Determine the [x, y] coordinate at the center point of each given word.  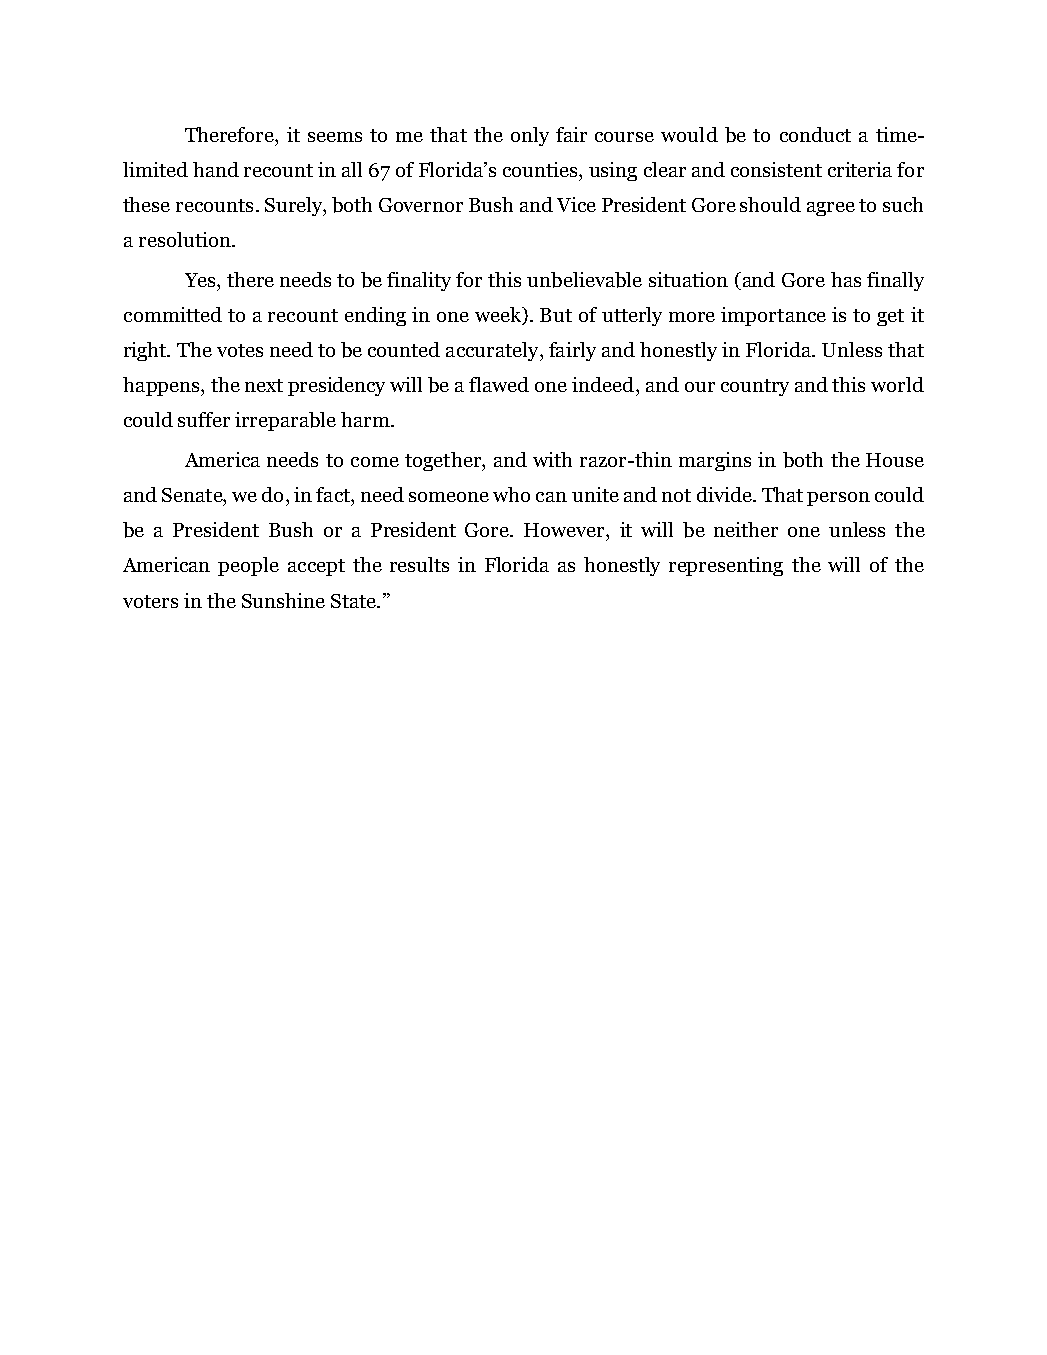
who [511, 494]
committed [173, 314]
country [755, 387]
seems [335, 137]
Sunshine [283, 600]
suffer [204, 419]
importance [773, 316]
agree [831, 209]
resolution [186, 239]
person [838, 499]
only [530, 136]
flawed [499, 384]
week [499, 316]
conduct [815, 134]
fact [334, 494]
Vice [576, 204]
